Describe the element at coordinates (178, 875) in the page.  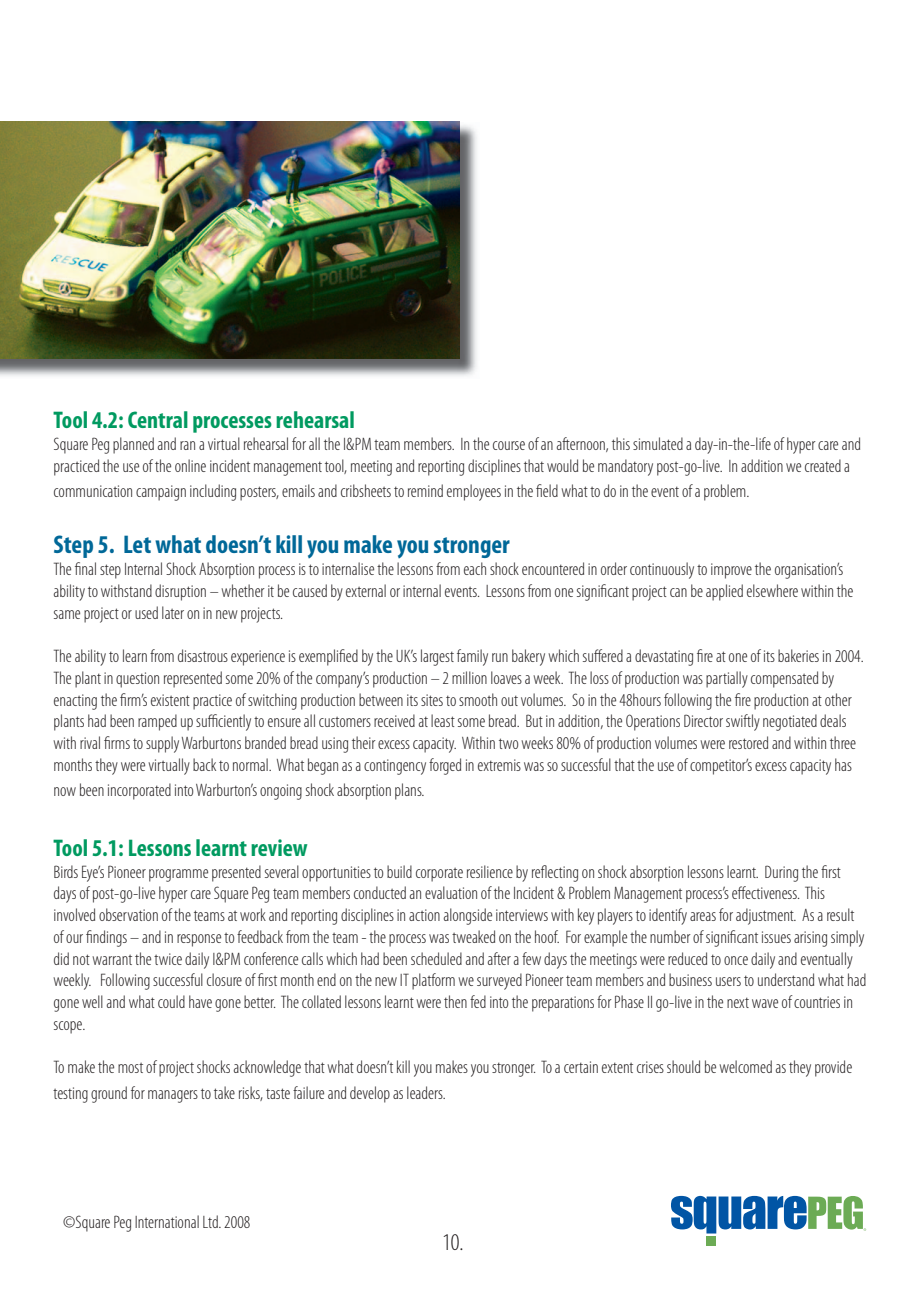
I see `programme` at that location.
